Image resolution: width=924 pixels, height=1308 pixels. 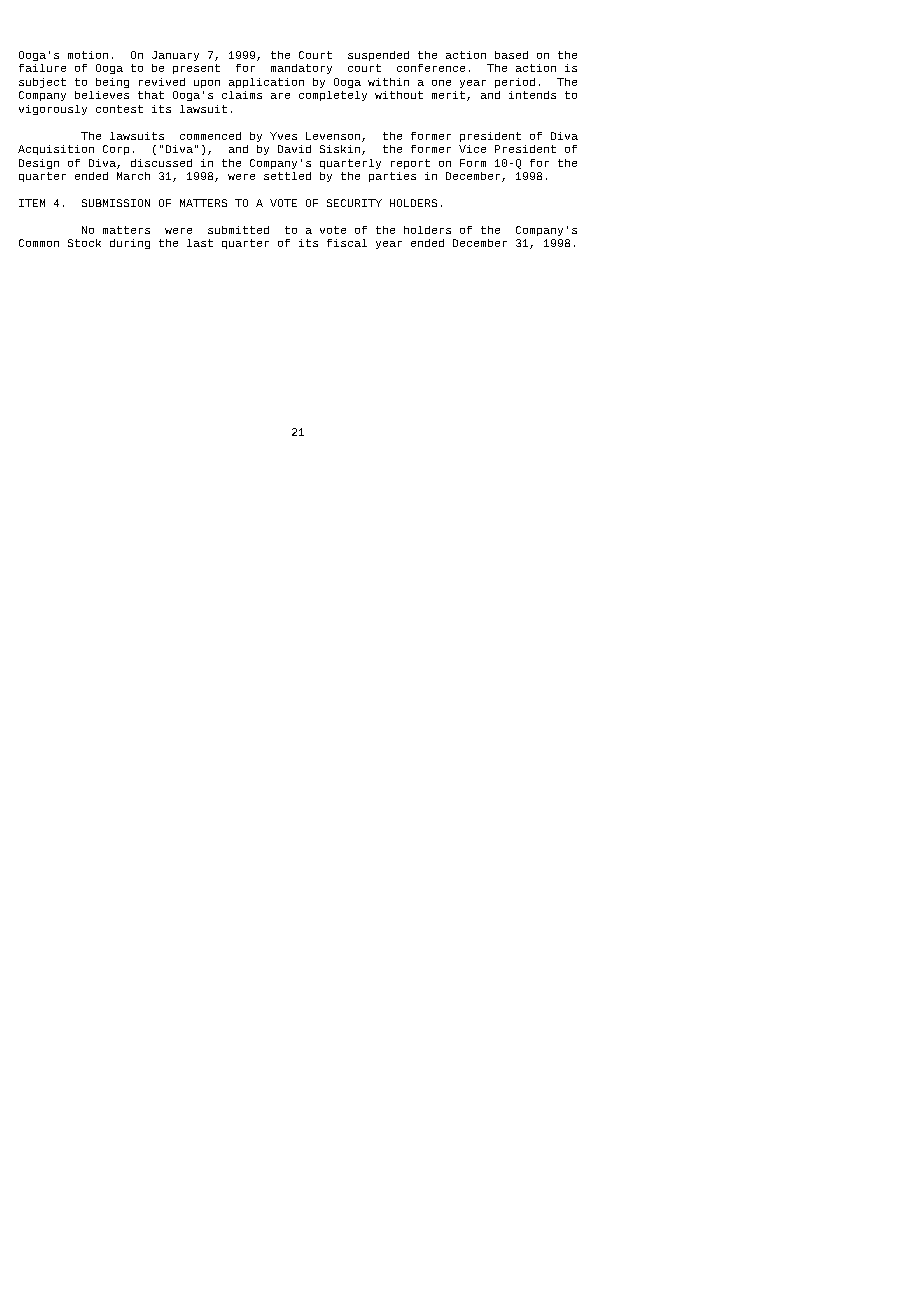 What do you see at coordinates (88, 55) in the document?
I see `motion` at bounding box center [88, 55].
